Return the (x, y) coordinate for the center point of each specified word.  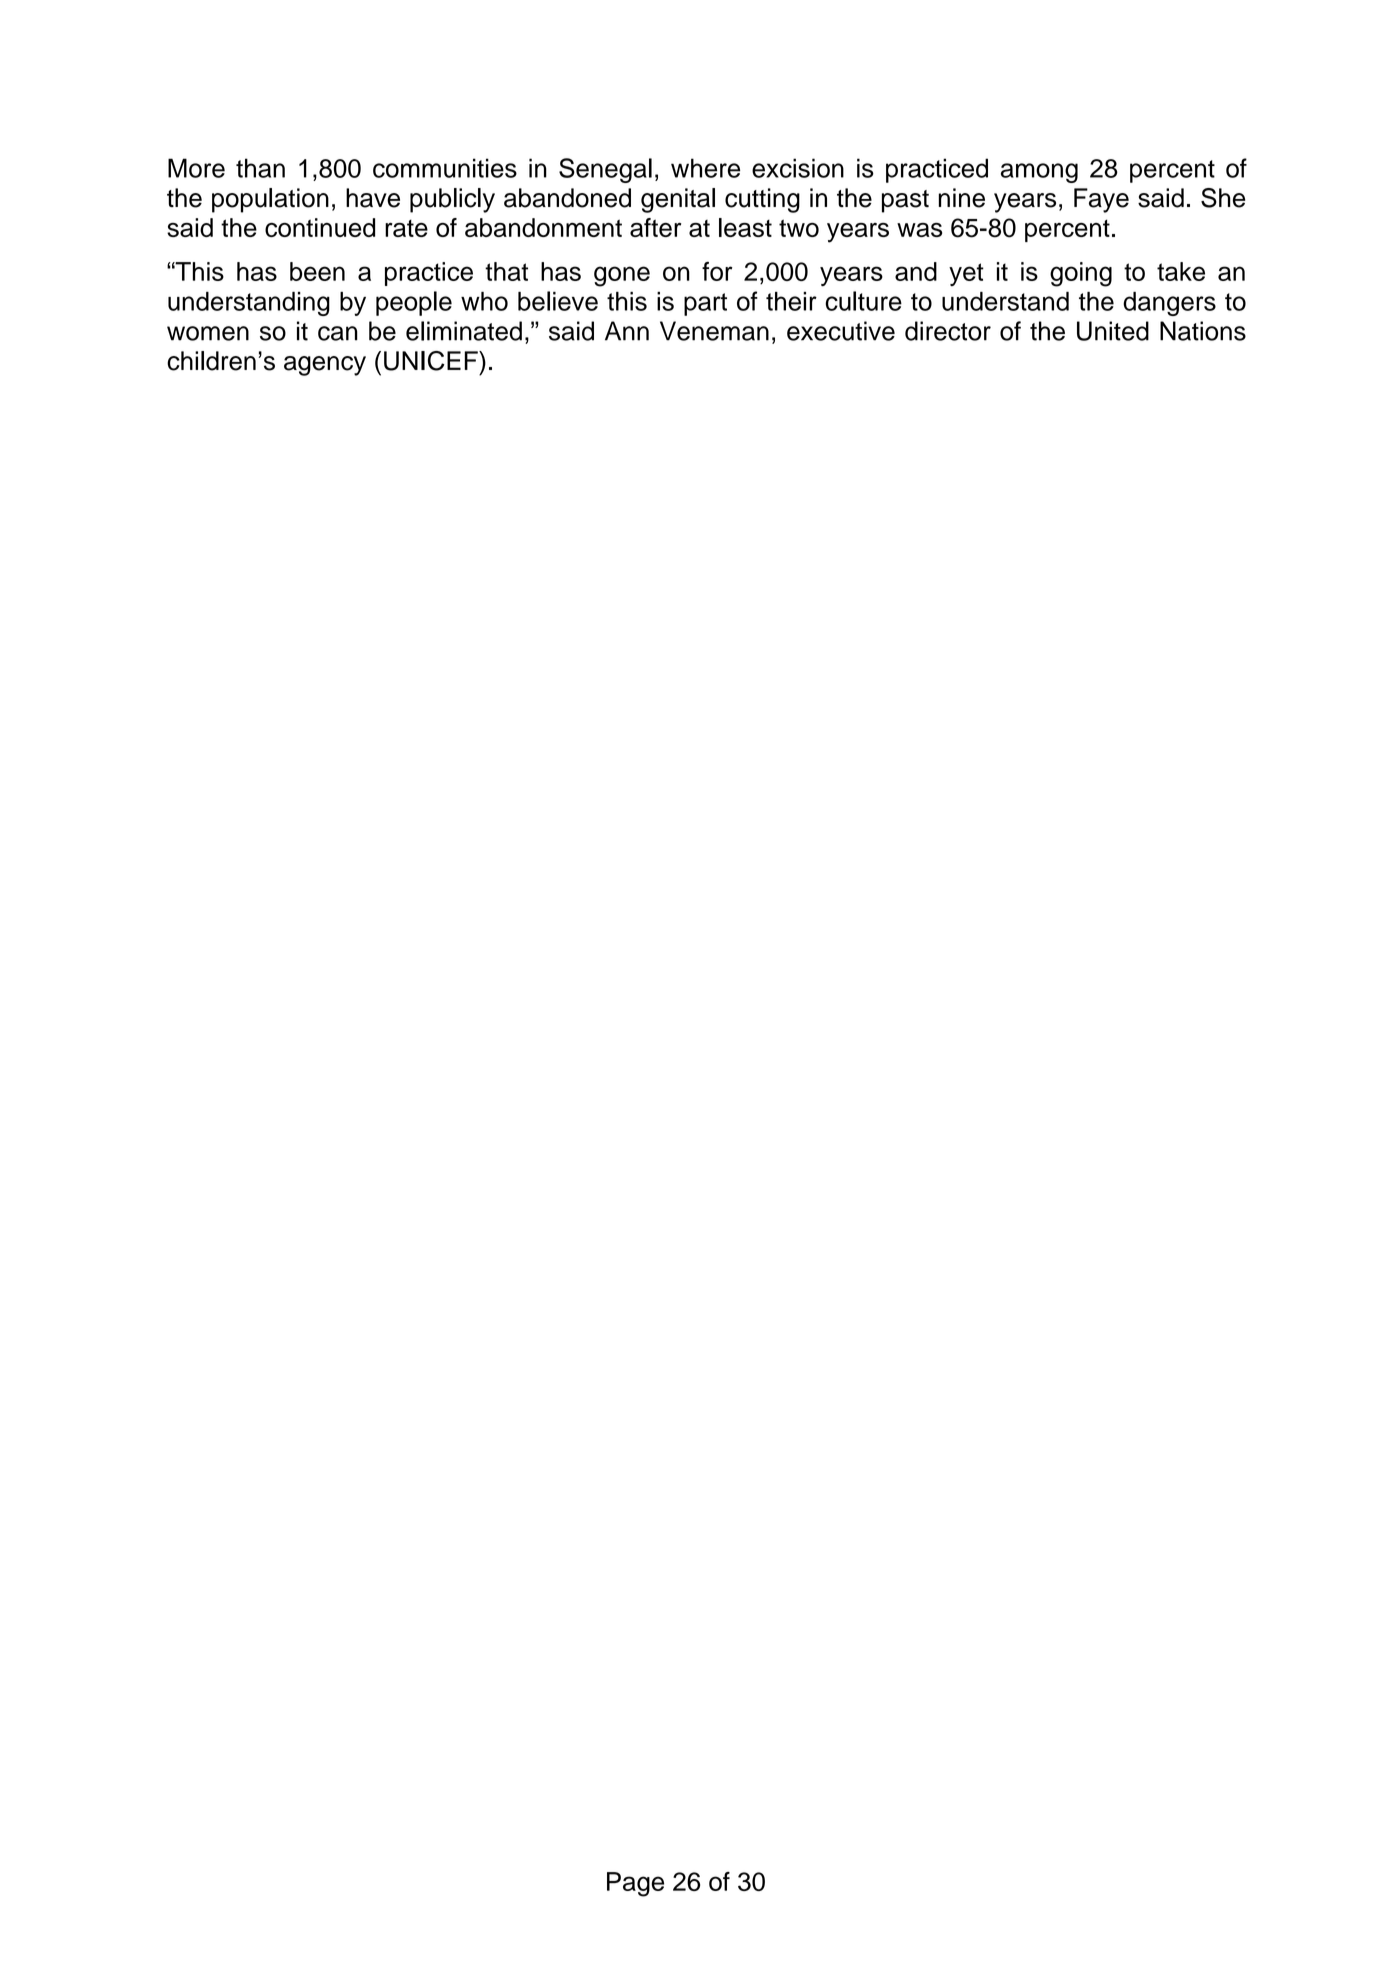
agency (325, 366)
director (948, 331)
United (1113, 331)
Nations (1203, 331)
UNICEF (432, 361)
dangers (1169, 304)
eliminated (464, 331)
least (745, 227)
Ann (627, 331)
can (338, 333)
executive (841, 331)
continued (320, 227)
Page (635, 1884)
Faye (1101, 200)
